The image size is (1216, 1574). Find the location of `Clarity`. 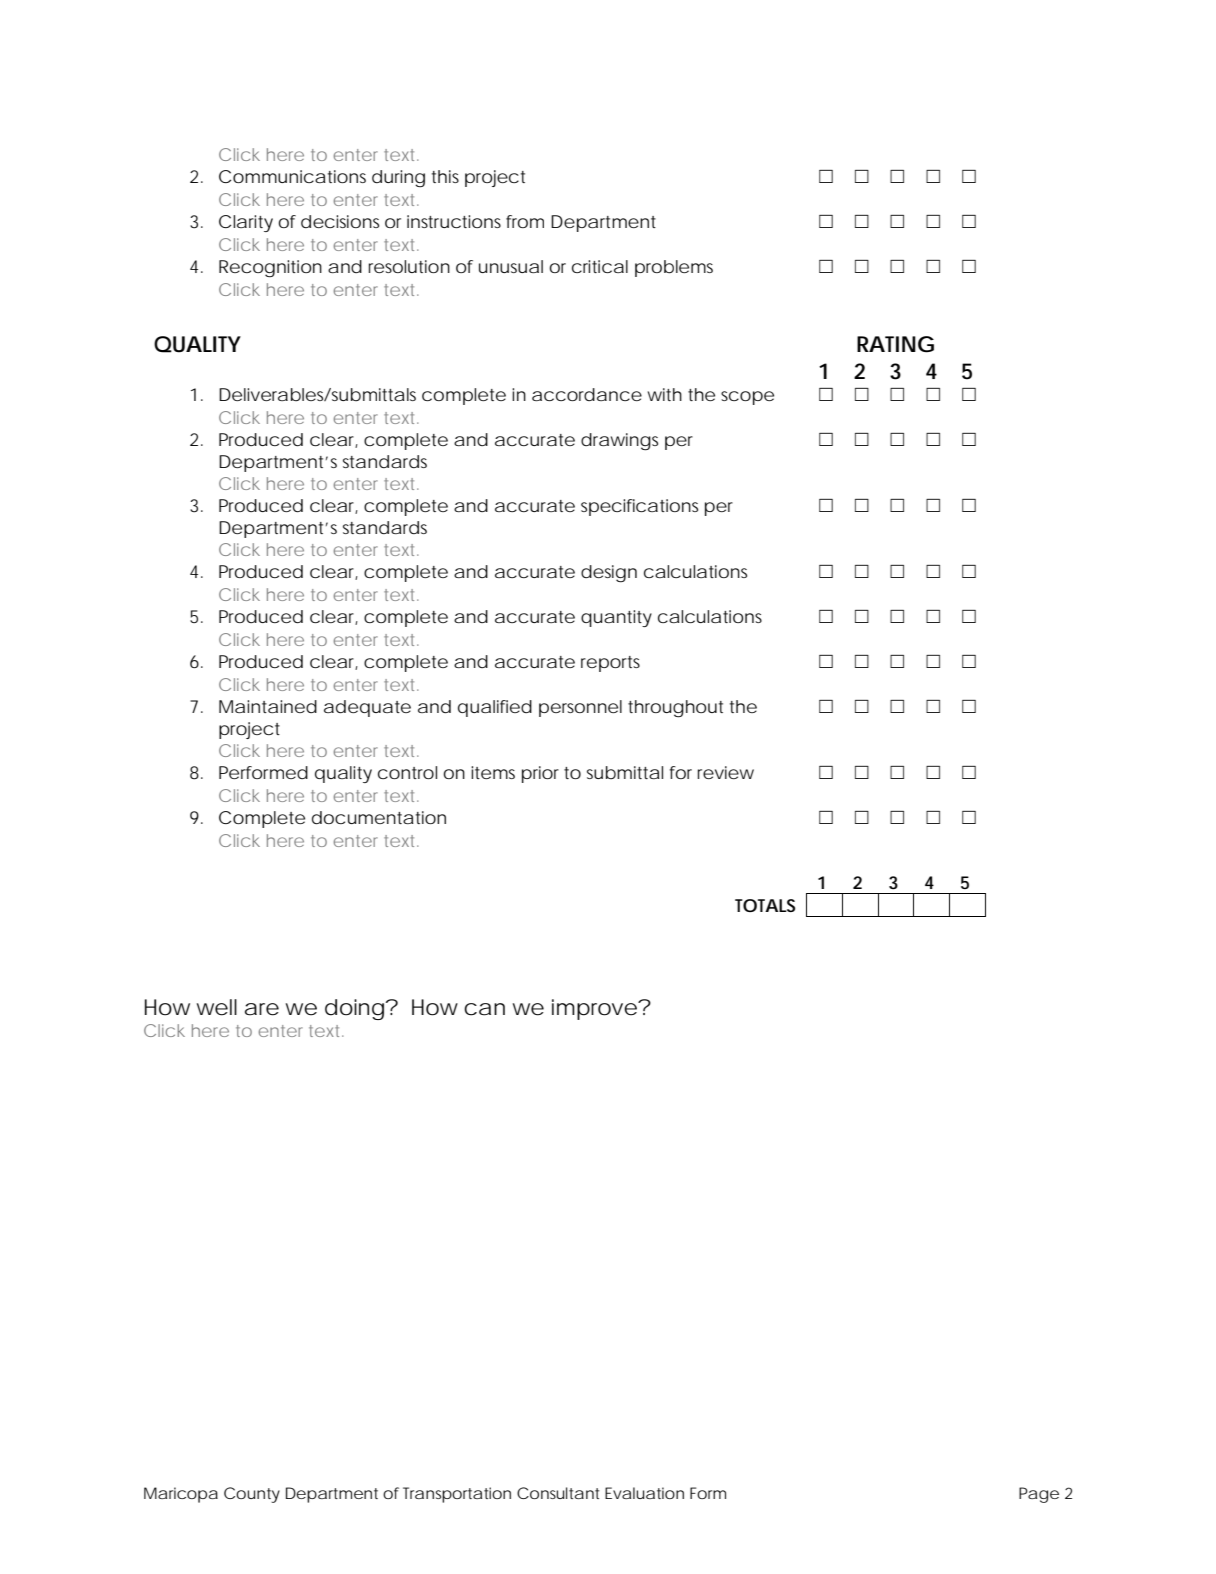

Clarity is located at coordinates (246, 223).
